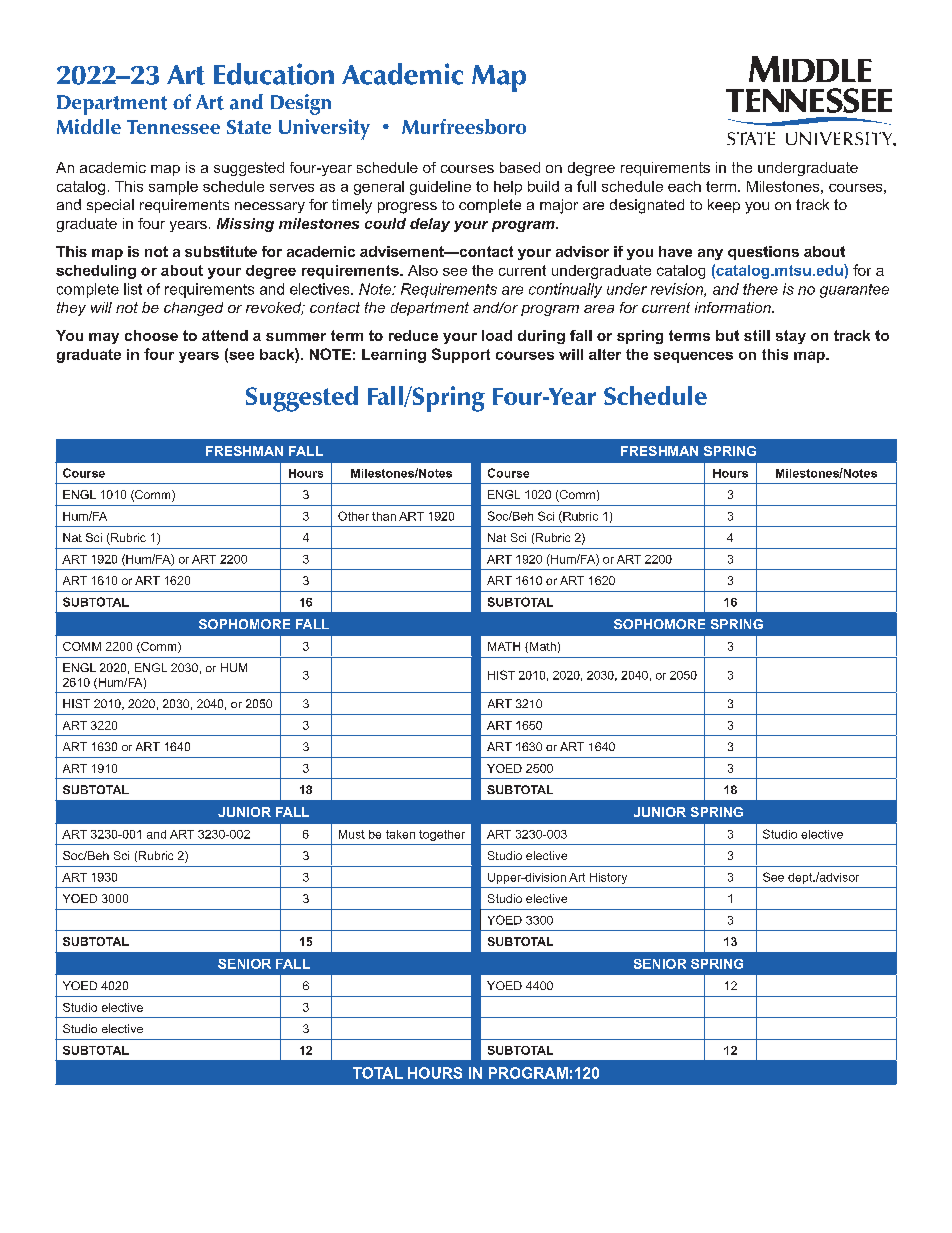 This screenshot has height=1233, width=952. I want to click on sequences, so click(693, 357).
